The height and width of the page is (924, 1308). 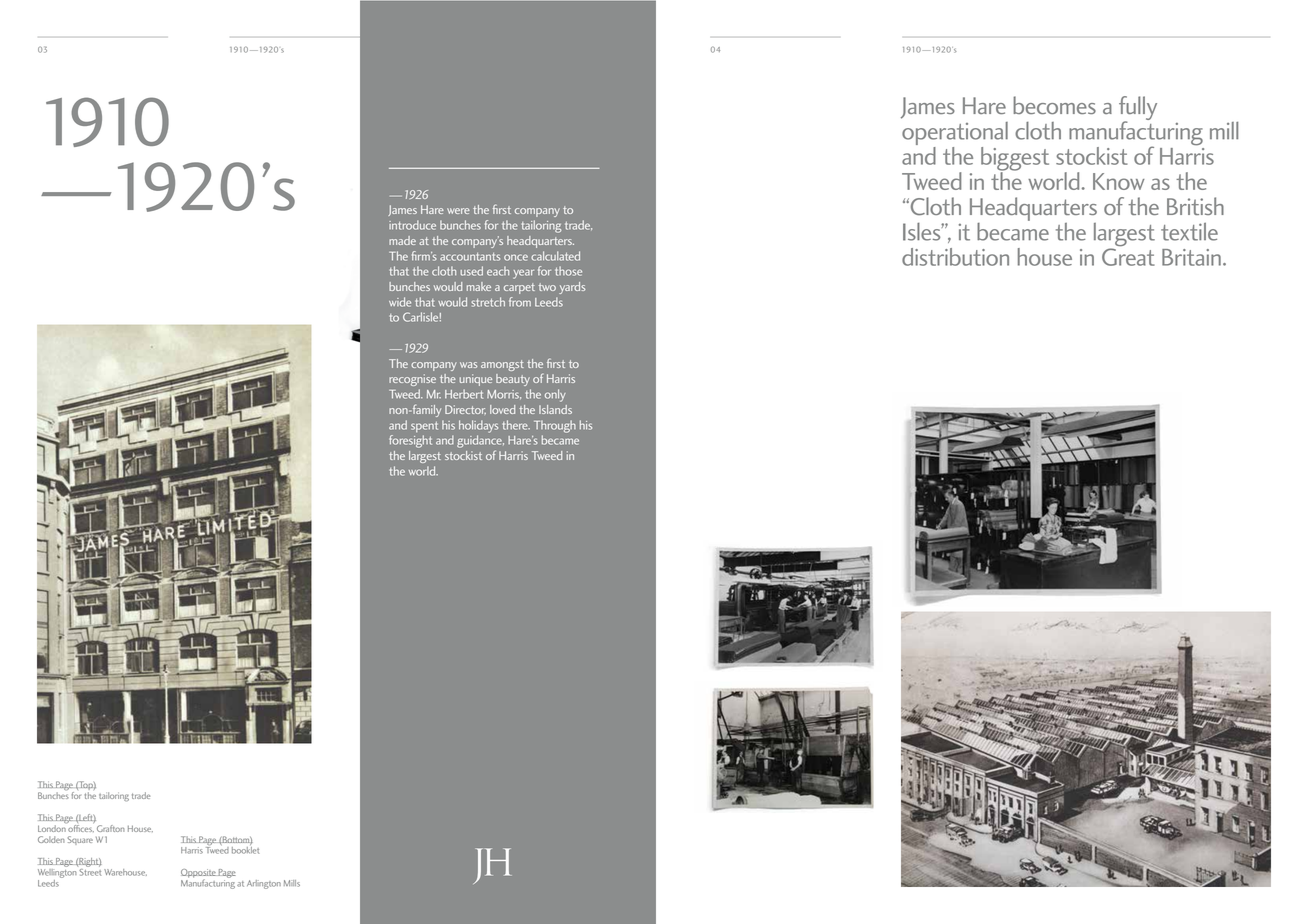 What do you see at coordinates (412, 225) in the page?
I see `introduce` at bounding box center [412, 225].
